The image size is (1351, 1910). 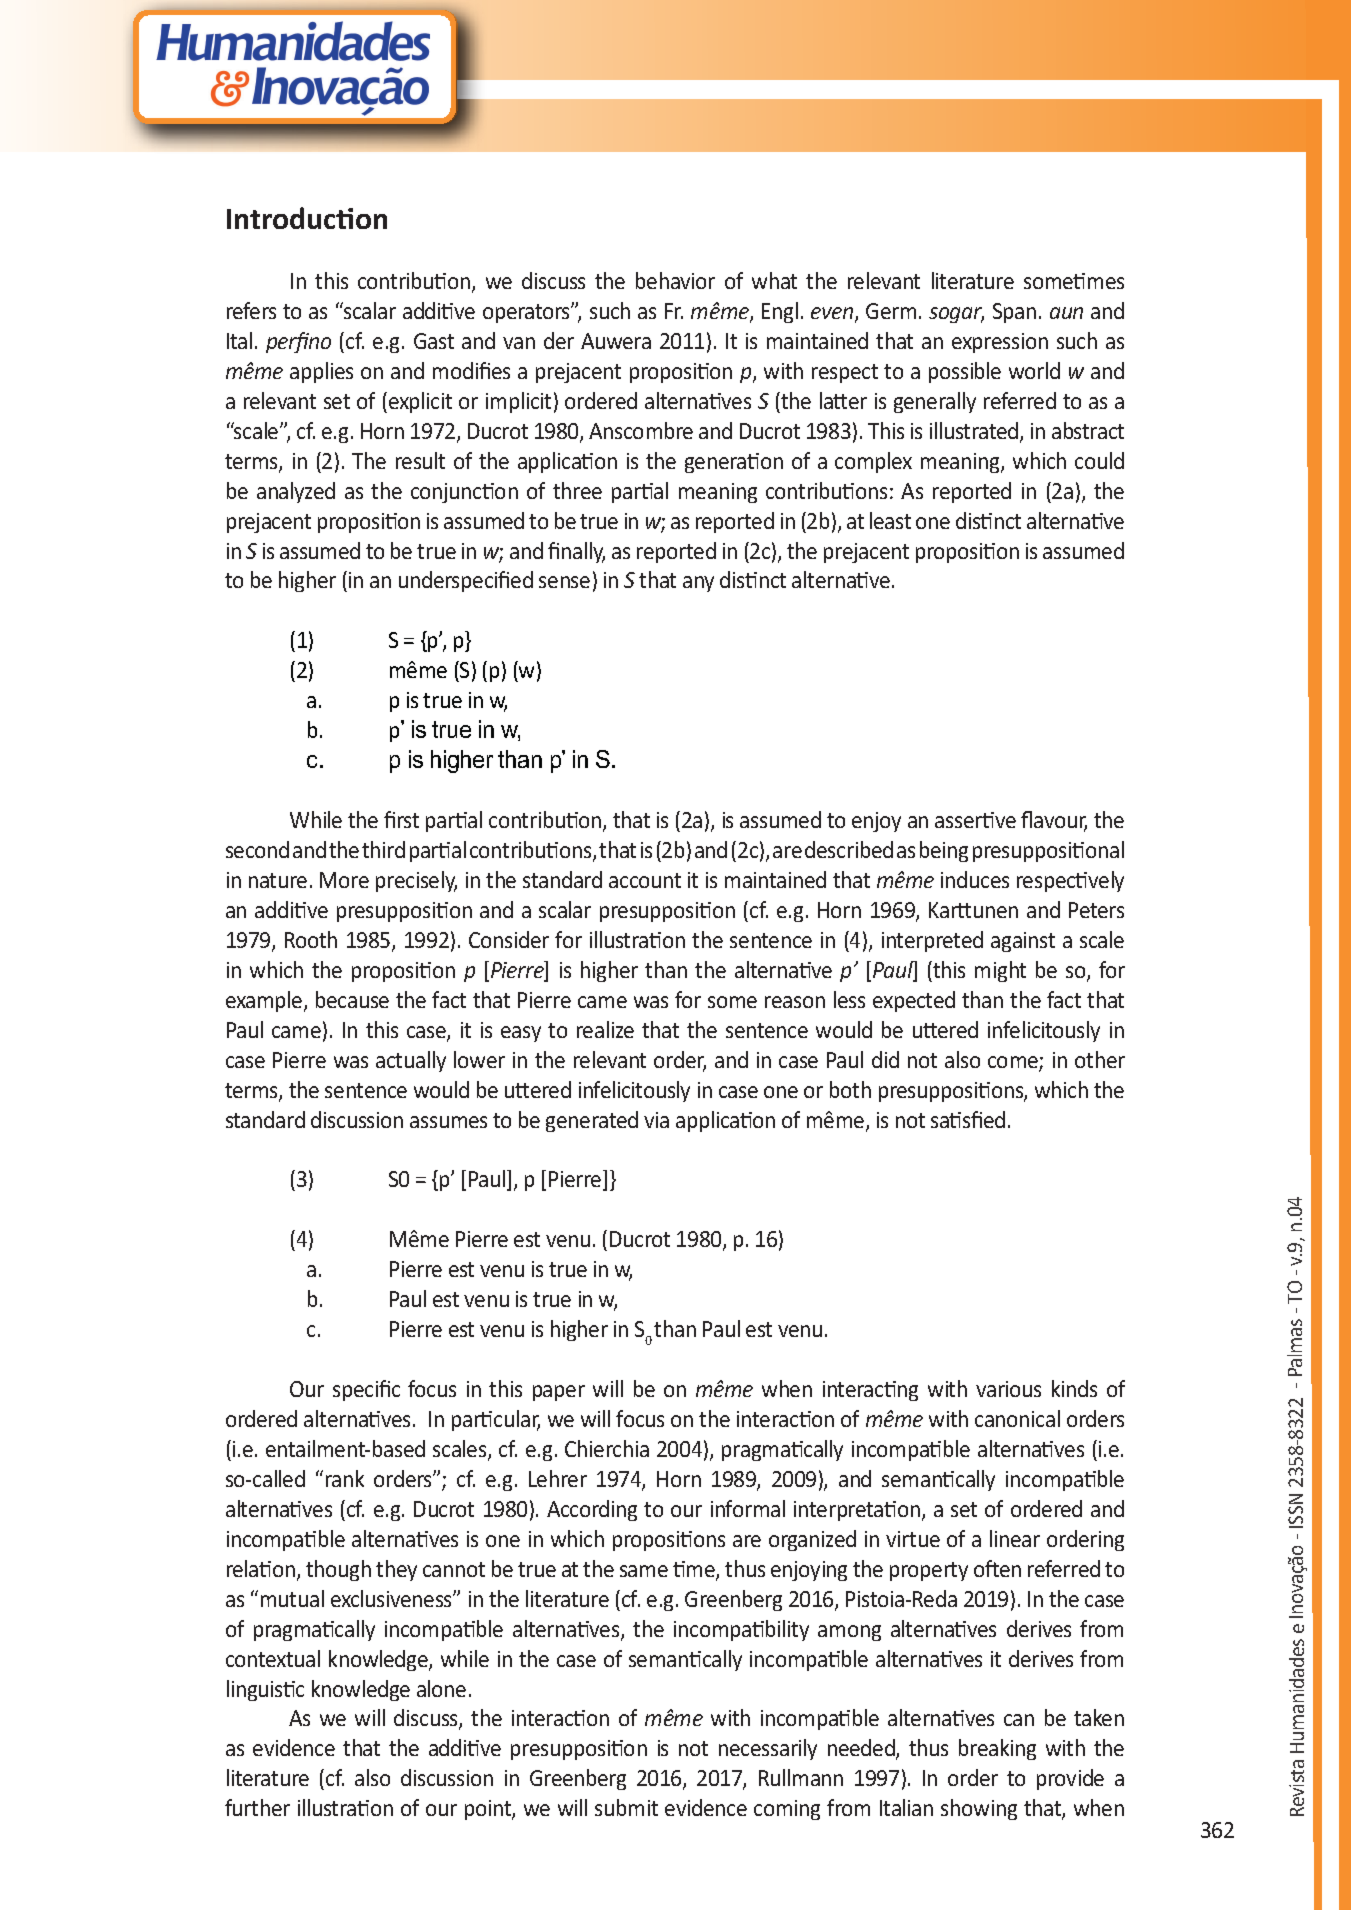 I want to click on paper, so click(x=559, y=1393).
